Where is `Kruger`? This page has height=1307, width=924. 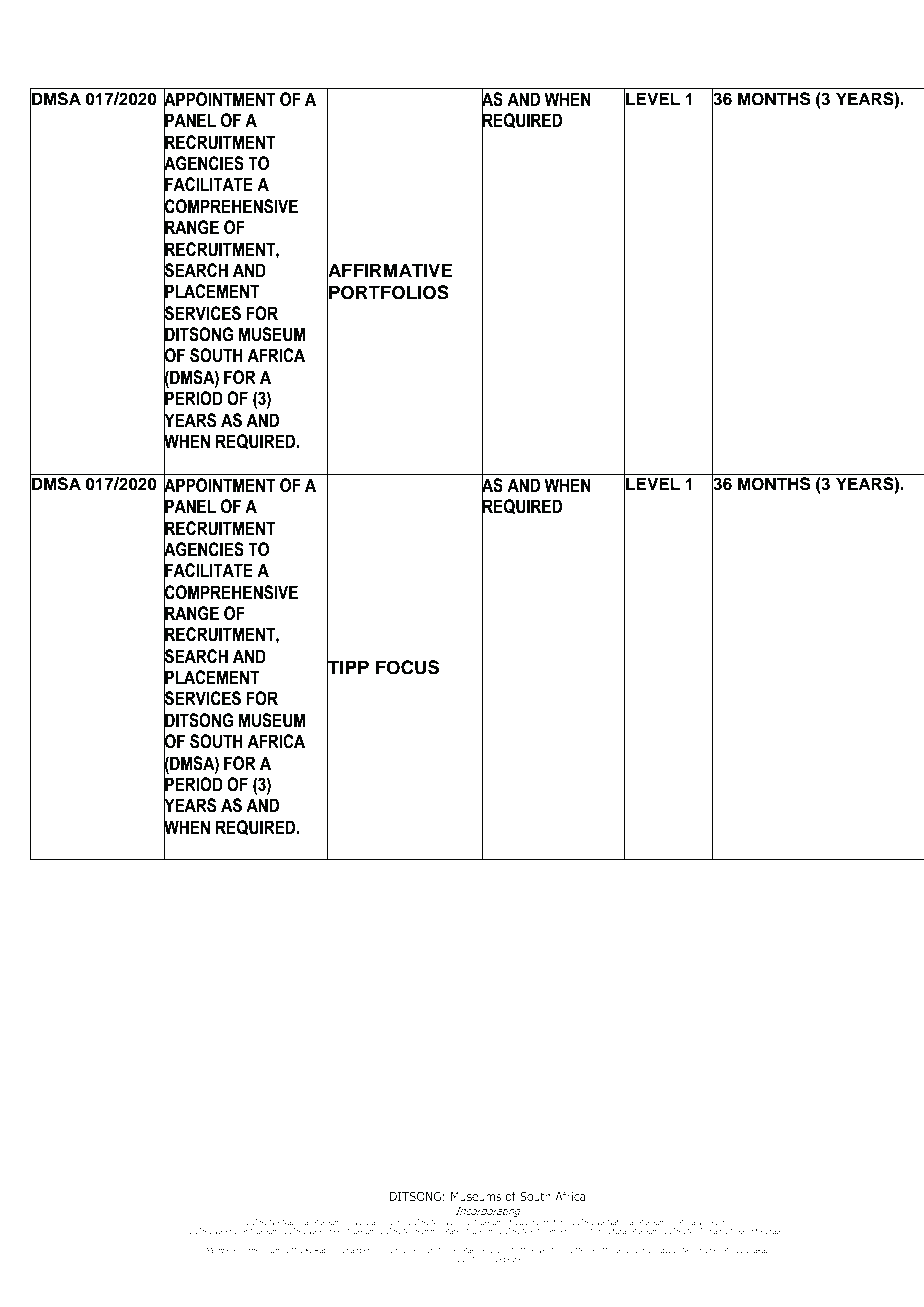
Kruger is located at coordinates (236, 1232).
